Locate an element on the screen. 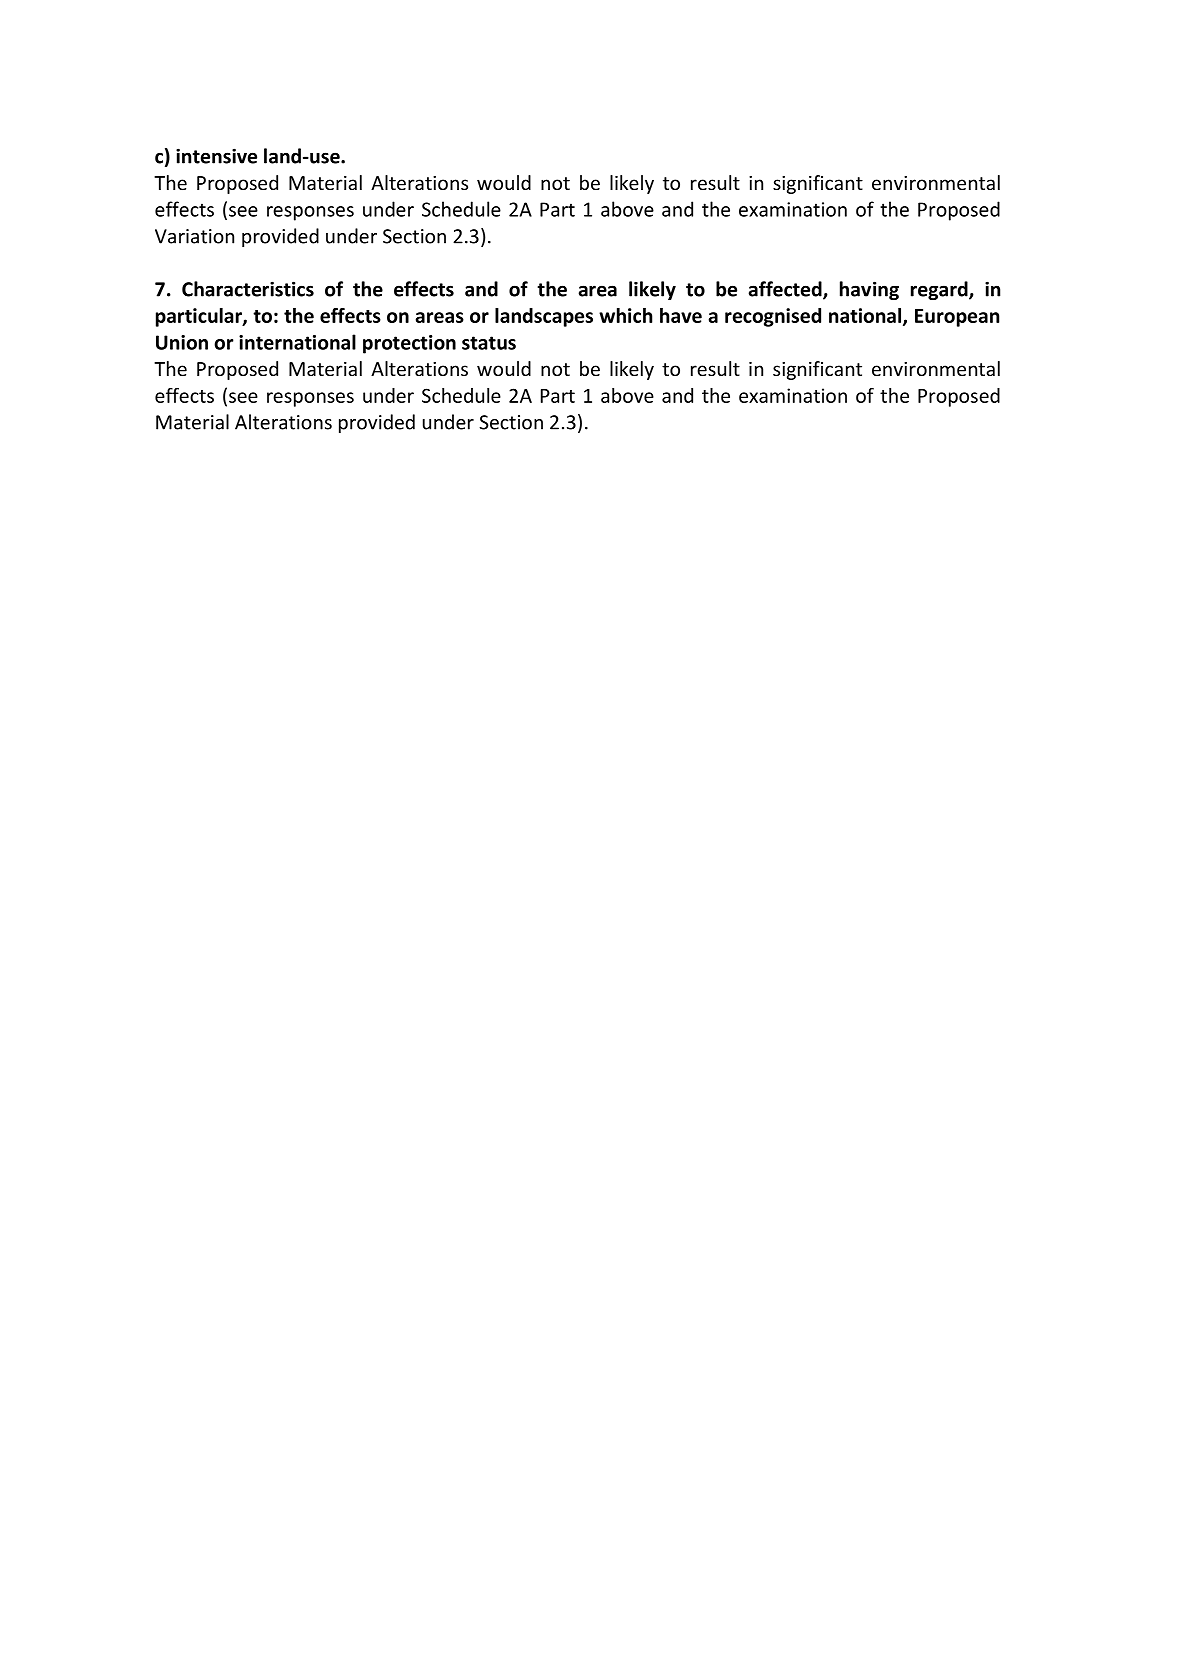  affected is located at coordinates (786, 290).
